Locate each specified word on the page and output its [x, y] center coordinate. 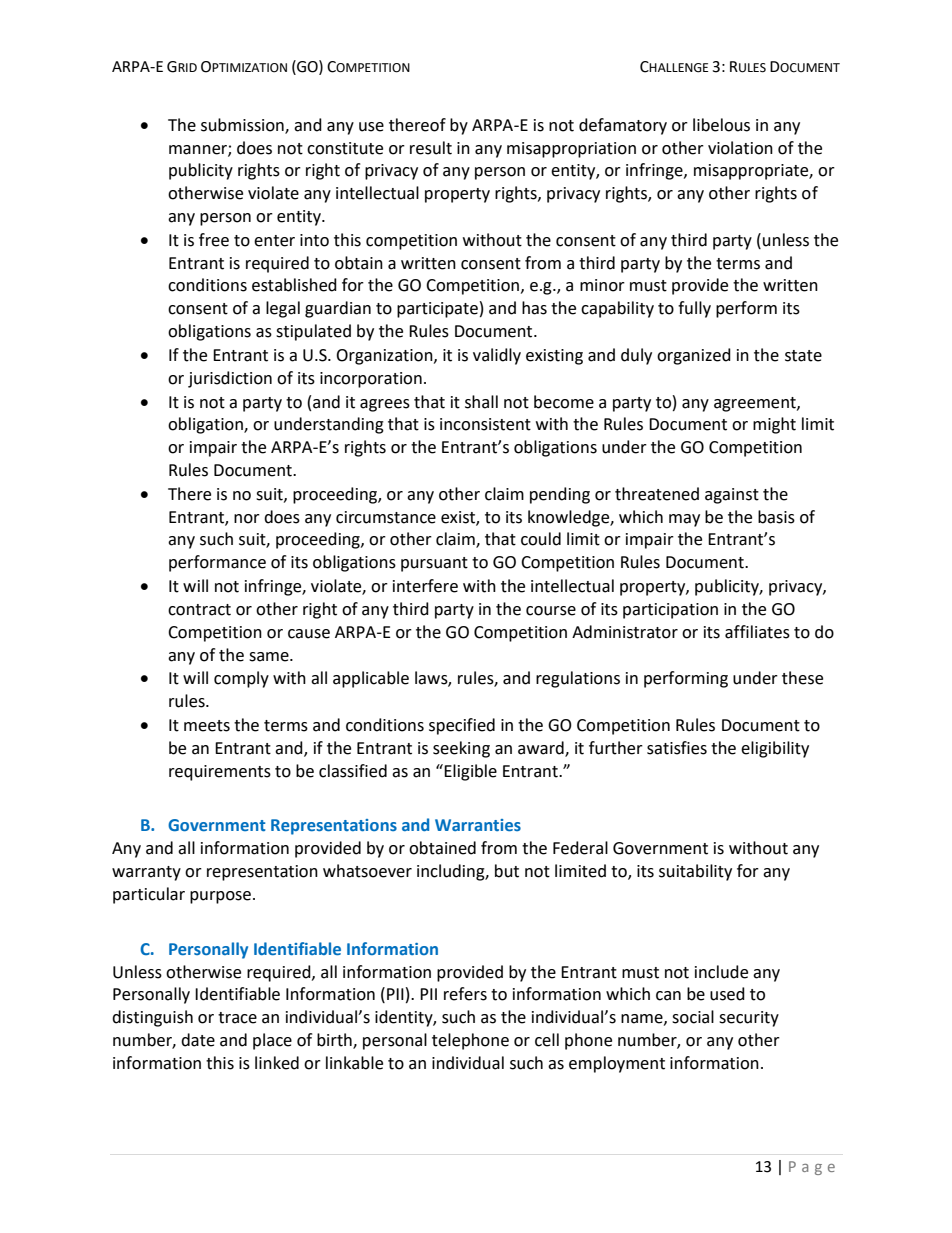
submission [243, 125]
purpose [220, 897]
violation [740, 148]
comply [241, 679]
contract [199, 610]
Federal [580, 848]
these [802, 678]
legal [283, 309]
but [507, 871]
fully [694, 309]
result [431, 148]
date [198, 1040]
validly [497, 356]
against [732, 496]
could [541, 539]
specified [462, 726]
